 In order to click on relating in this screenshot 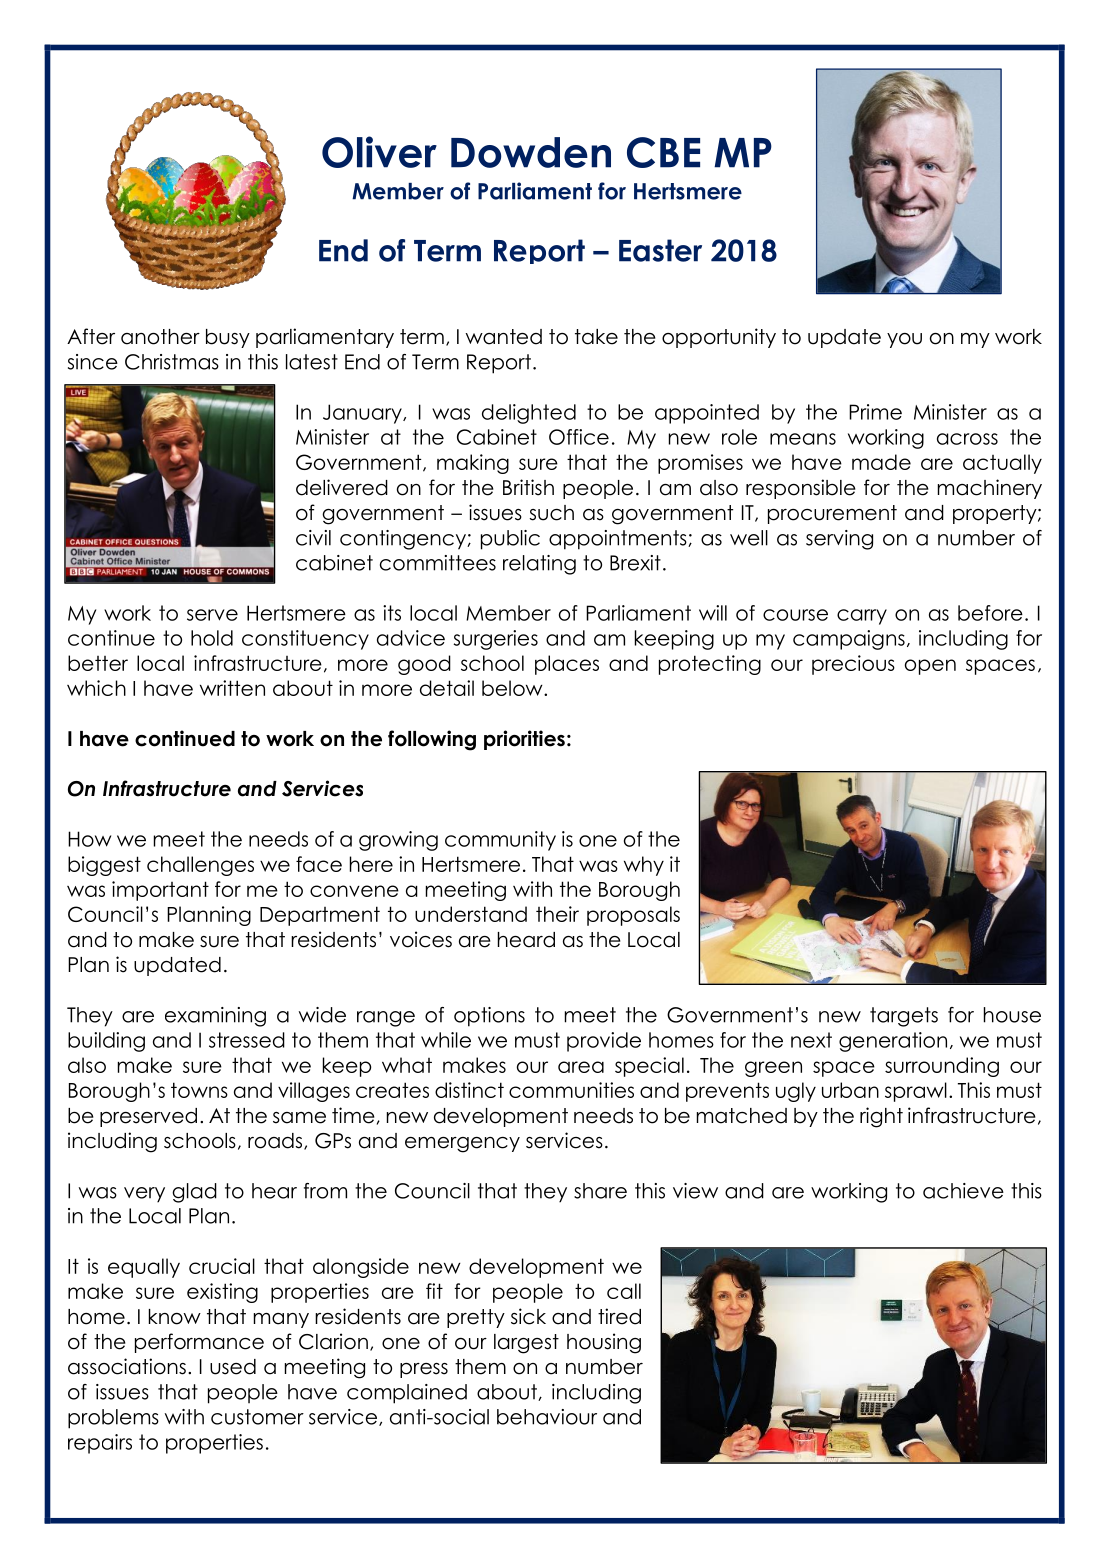, I will do `click(539, 565)`.
